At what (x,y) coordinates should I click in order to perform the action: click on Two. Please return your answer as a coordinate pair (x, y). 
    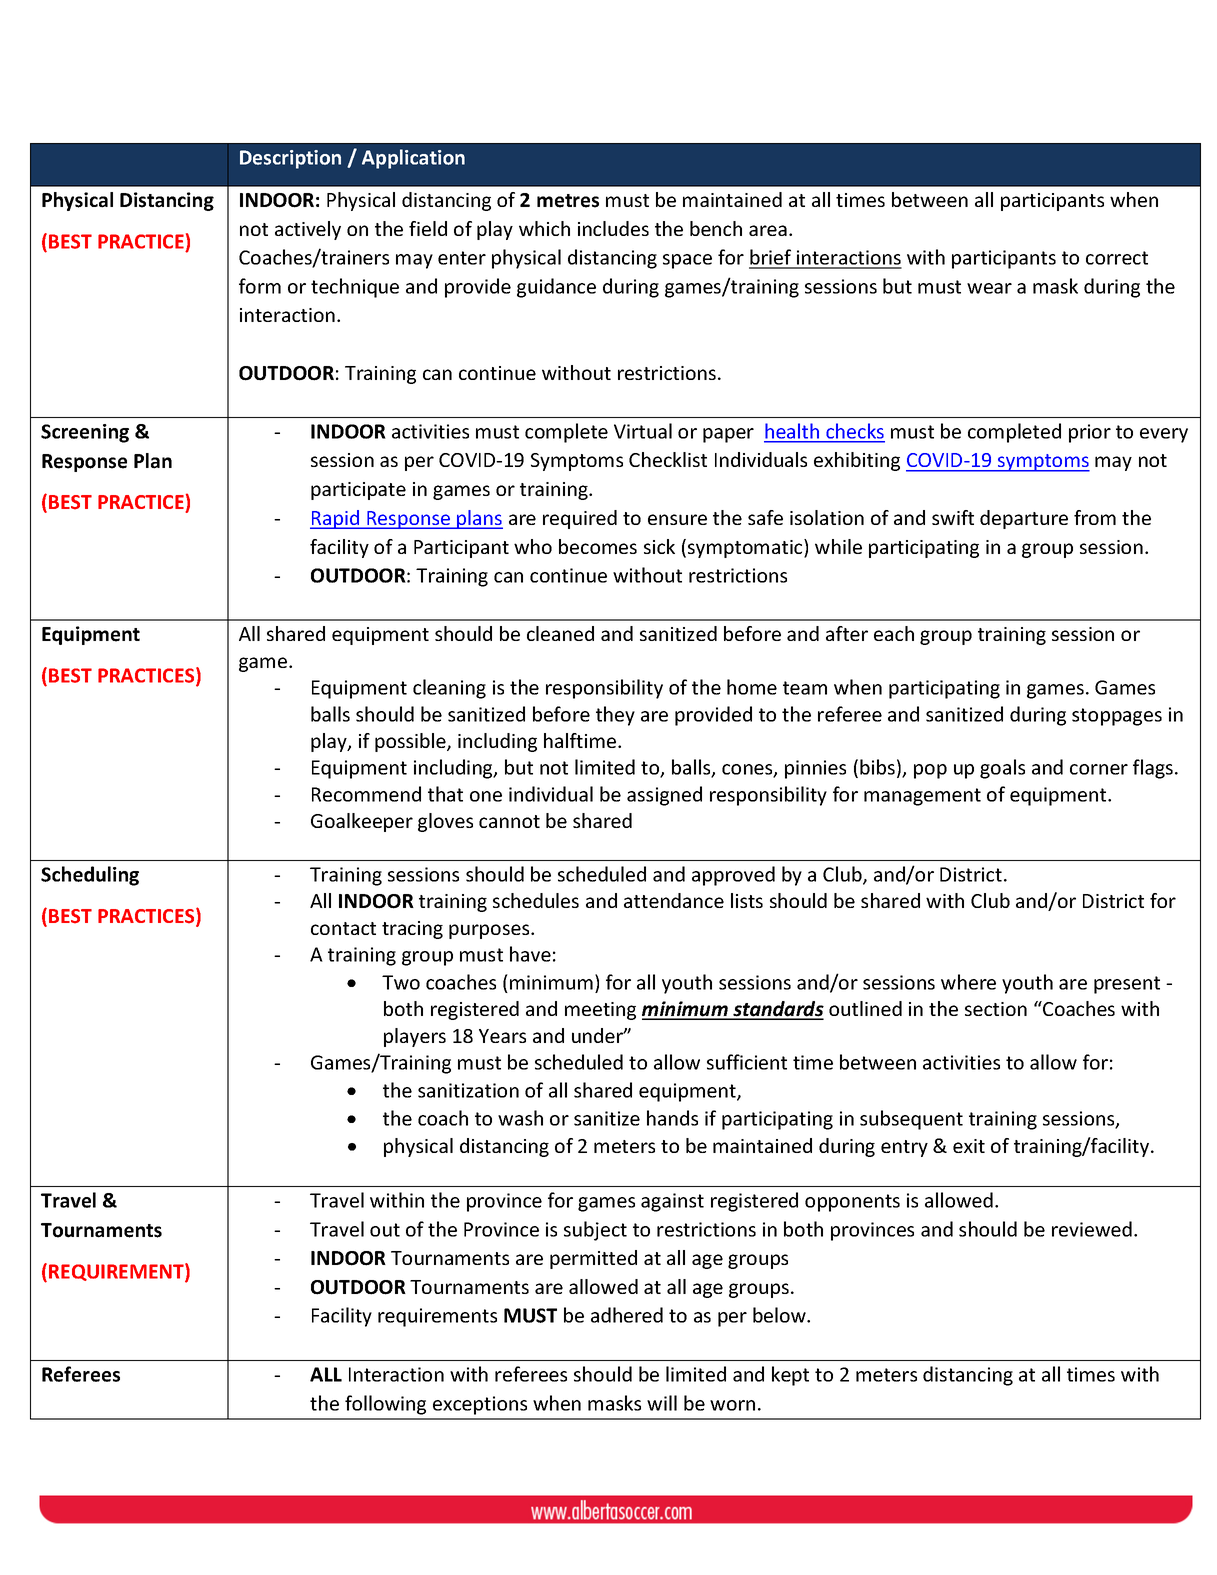
    Looking at the image, I should click on (401, 982).
